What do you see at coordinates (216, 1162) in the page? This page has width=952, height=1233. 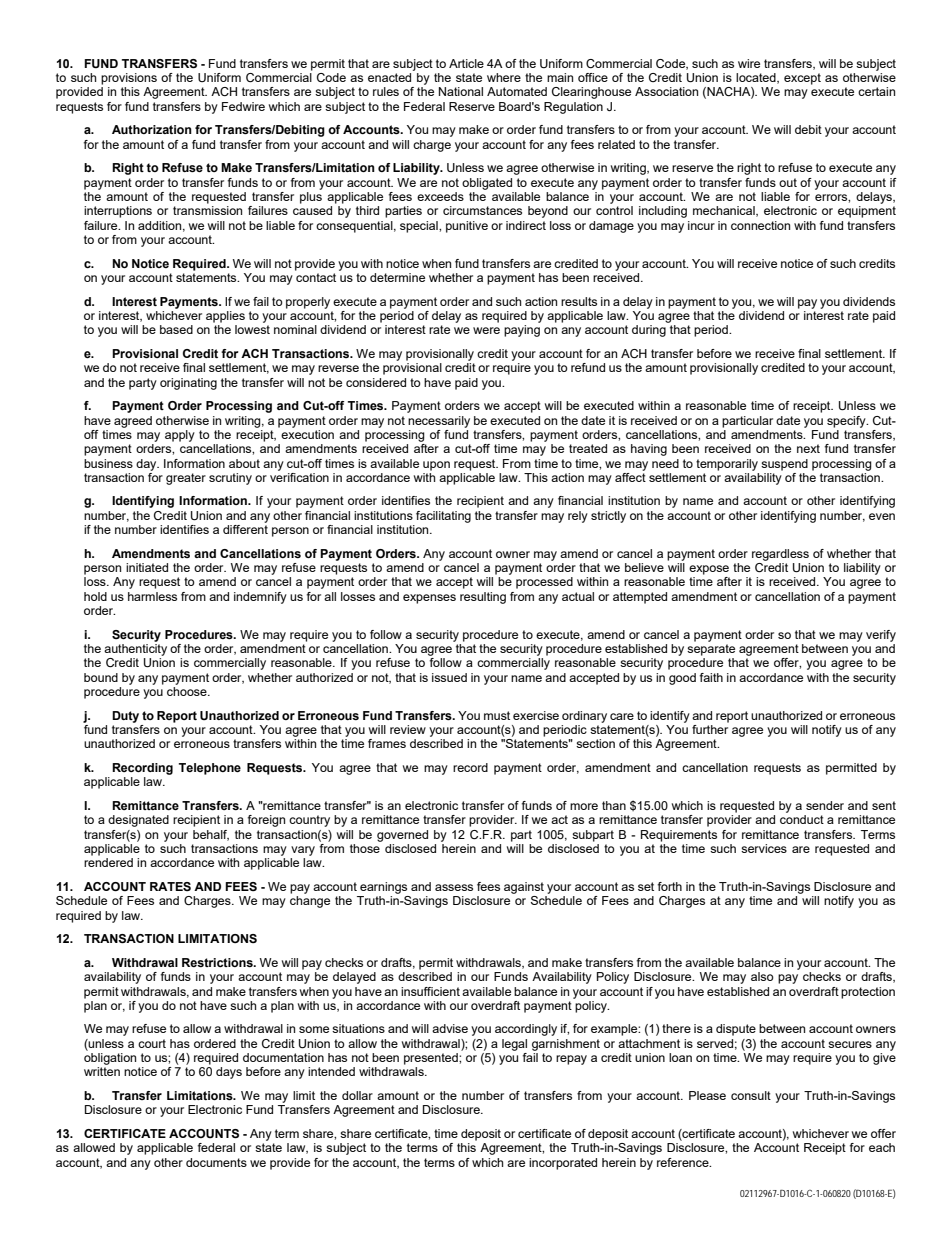 I see `documents` at bounding box center [216, 1162].
